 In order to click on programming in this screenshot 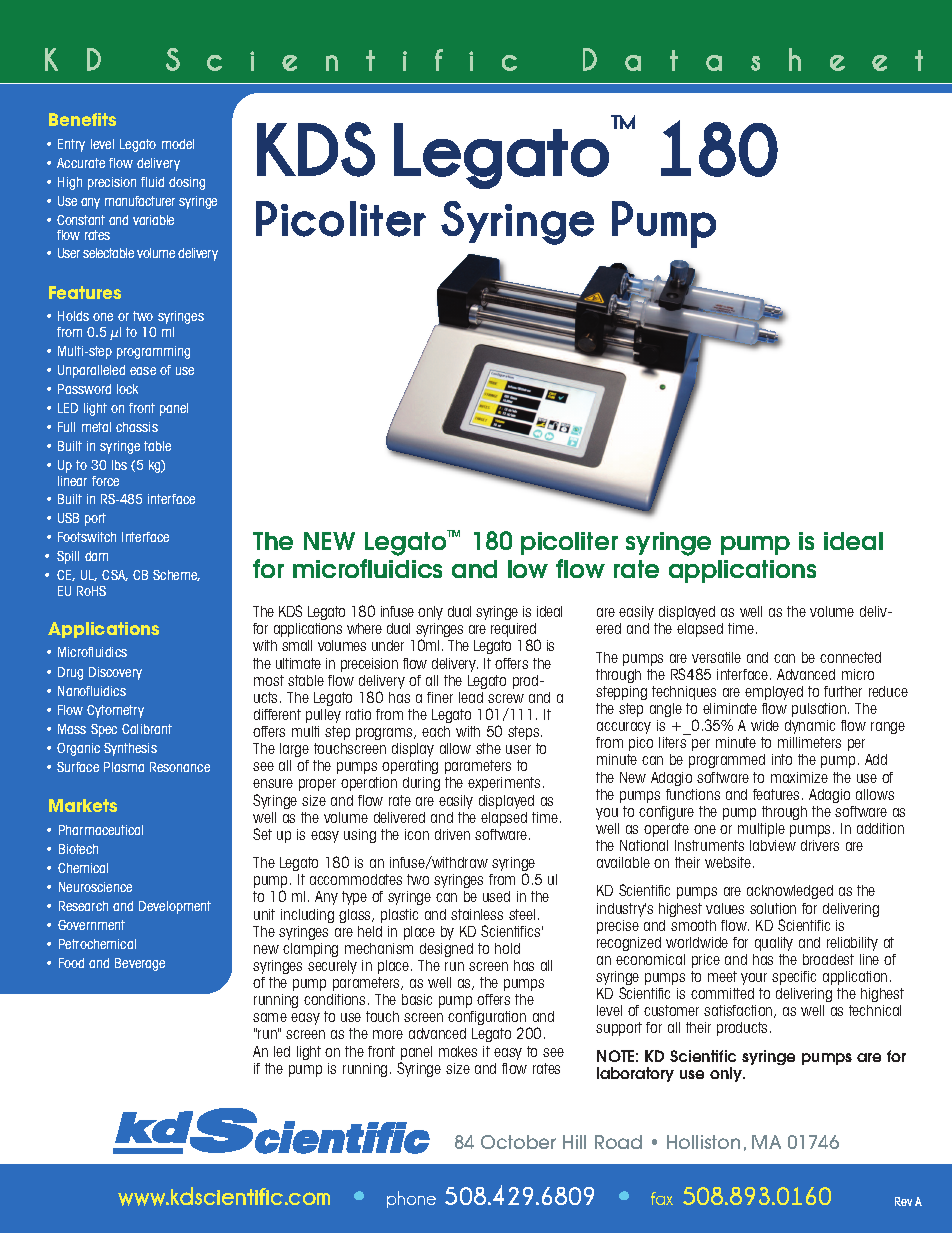, I will do `click(153, 352)`.
